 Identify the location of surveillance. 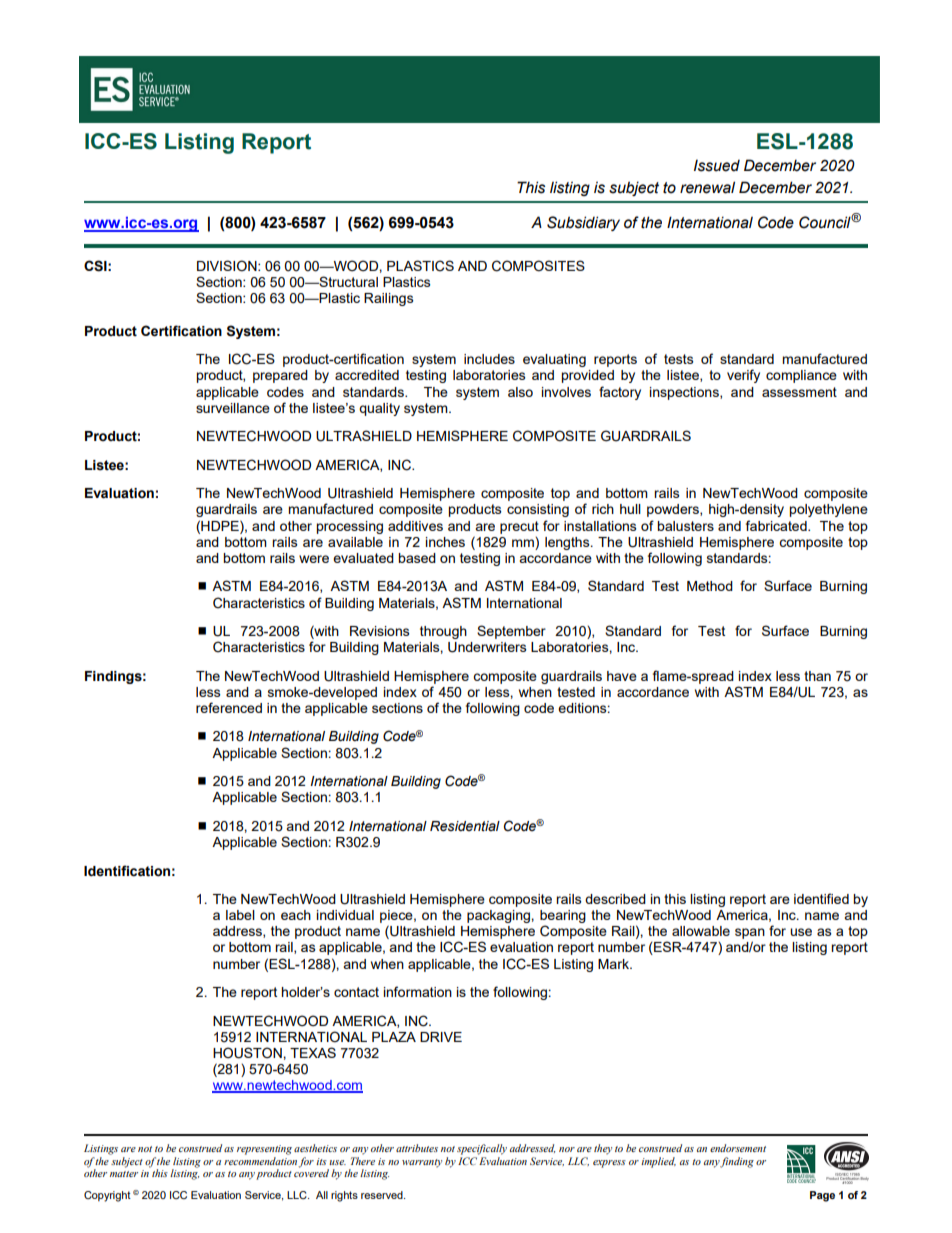
(233, 408).
